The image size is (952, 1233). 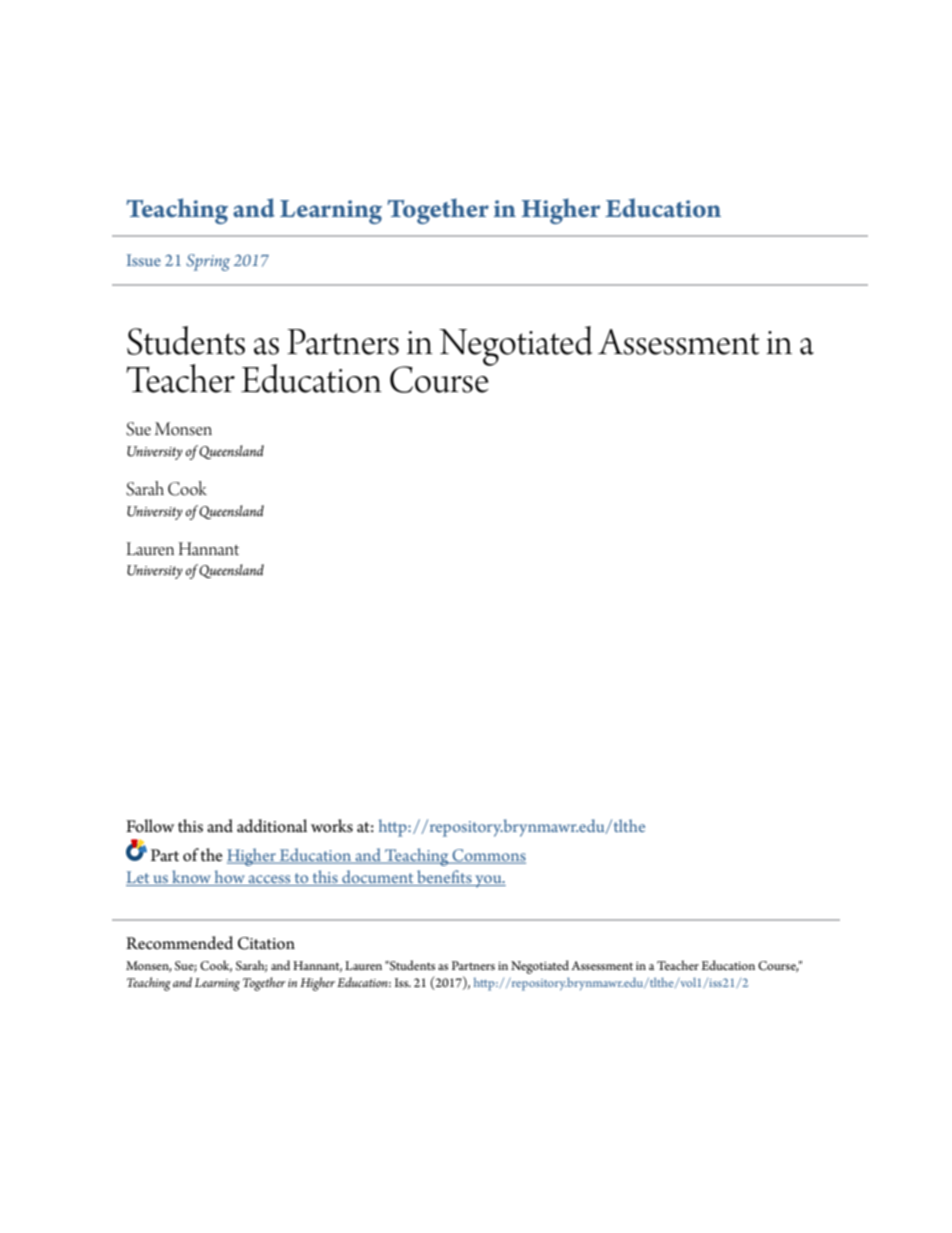 What do you see at coordinates (269, 880) in the document?
I see `access` at bounding box center [269, 880].
